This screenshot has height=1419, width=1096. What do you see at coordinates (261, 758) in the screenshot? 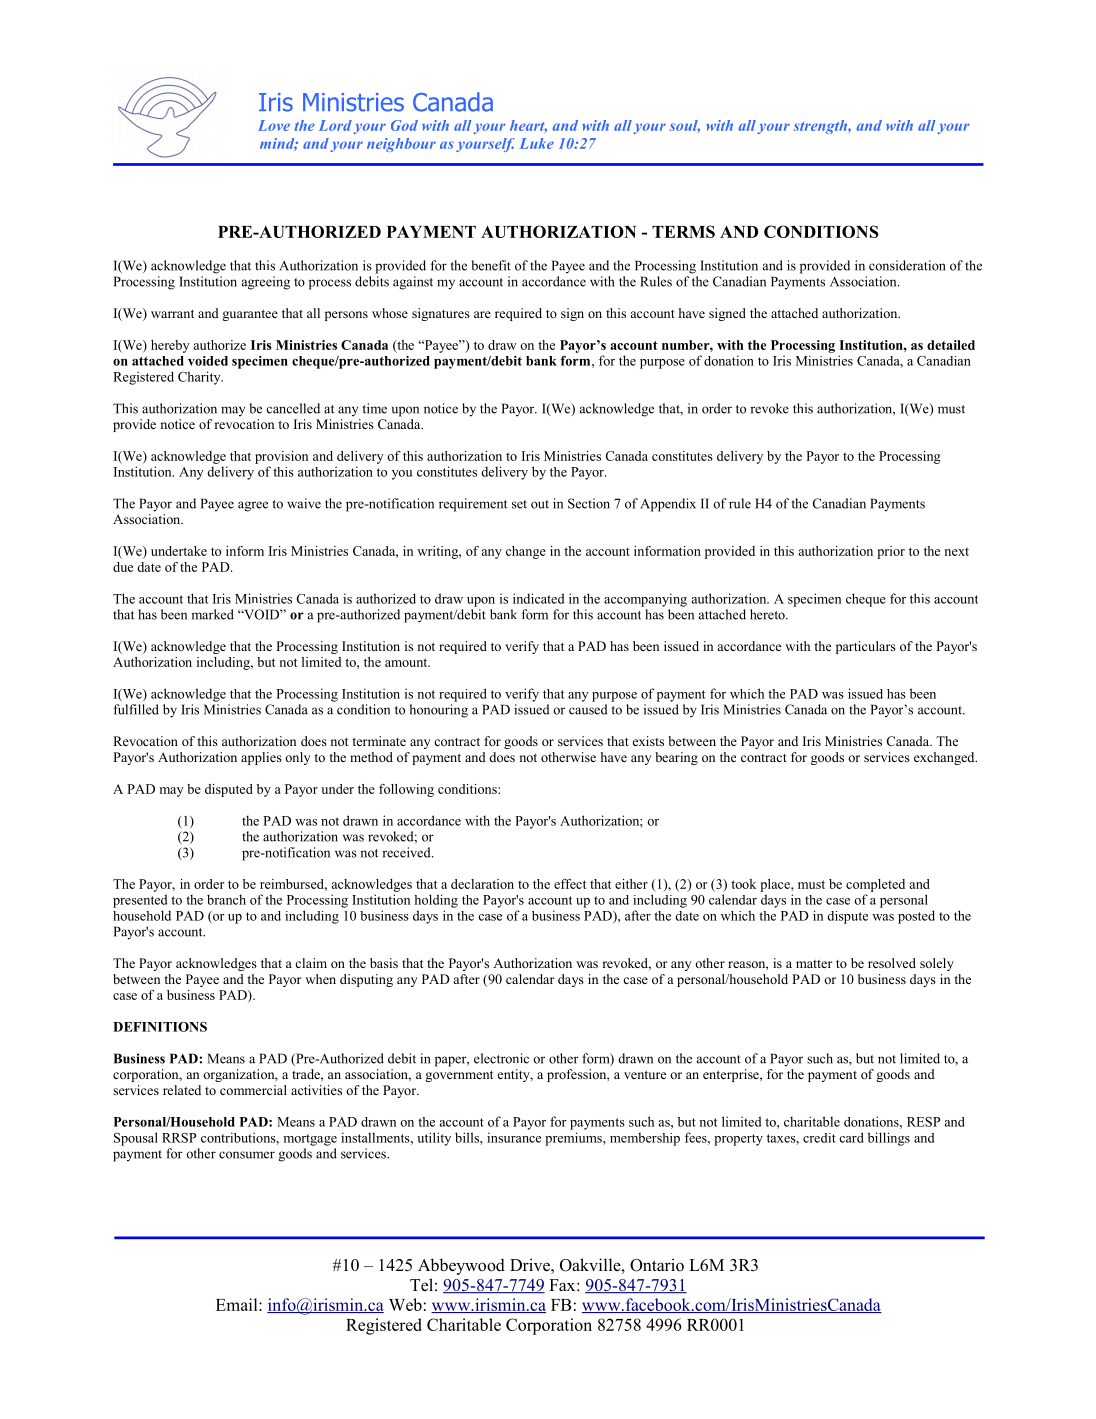
I see `applies` at bounding box center [261, 758].
